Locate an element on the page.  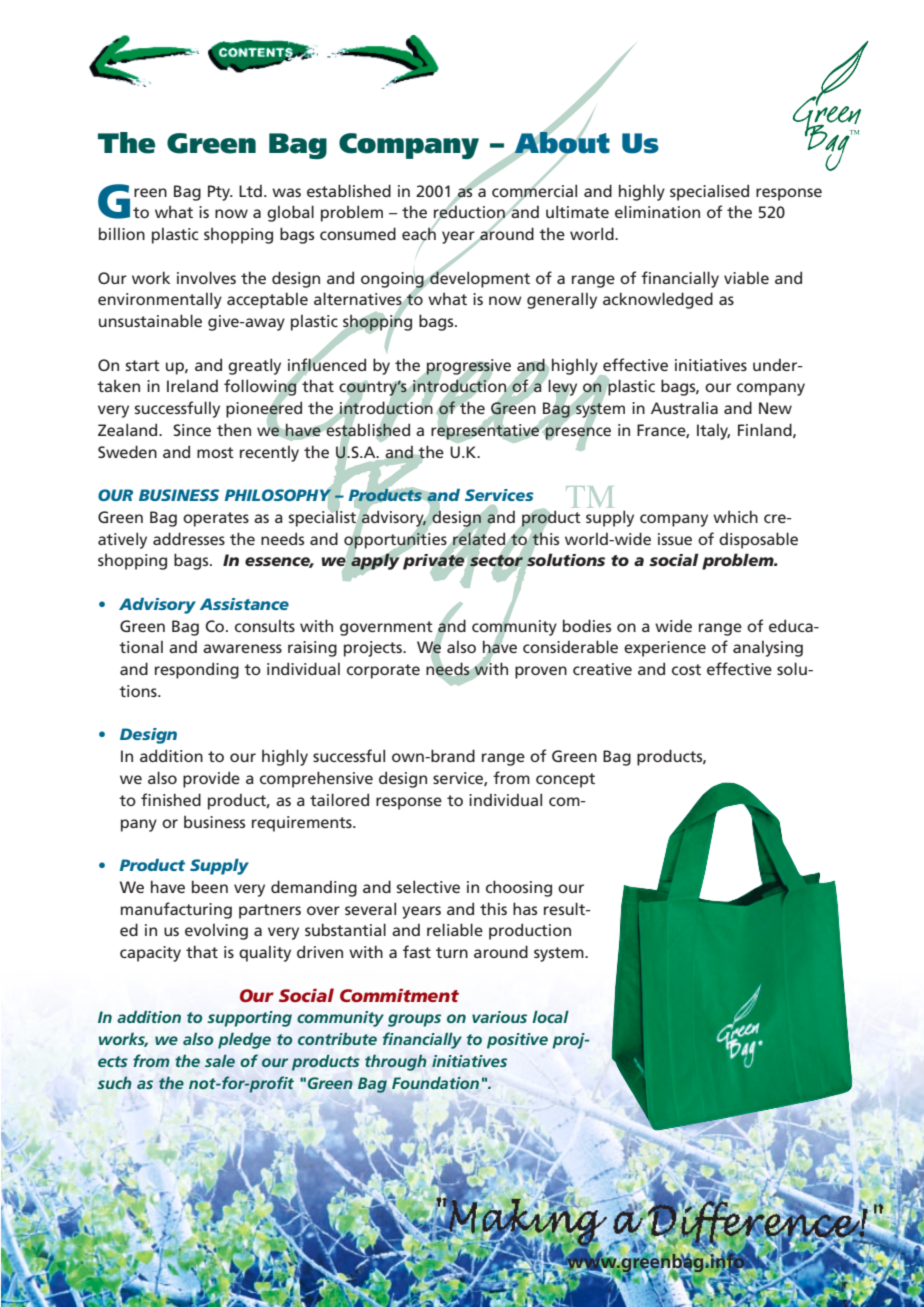
Foundation is located at coordinates (435, 1083).
